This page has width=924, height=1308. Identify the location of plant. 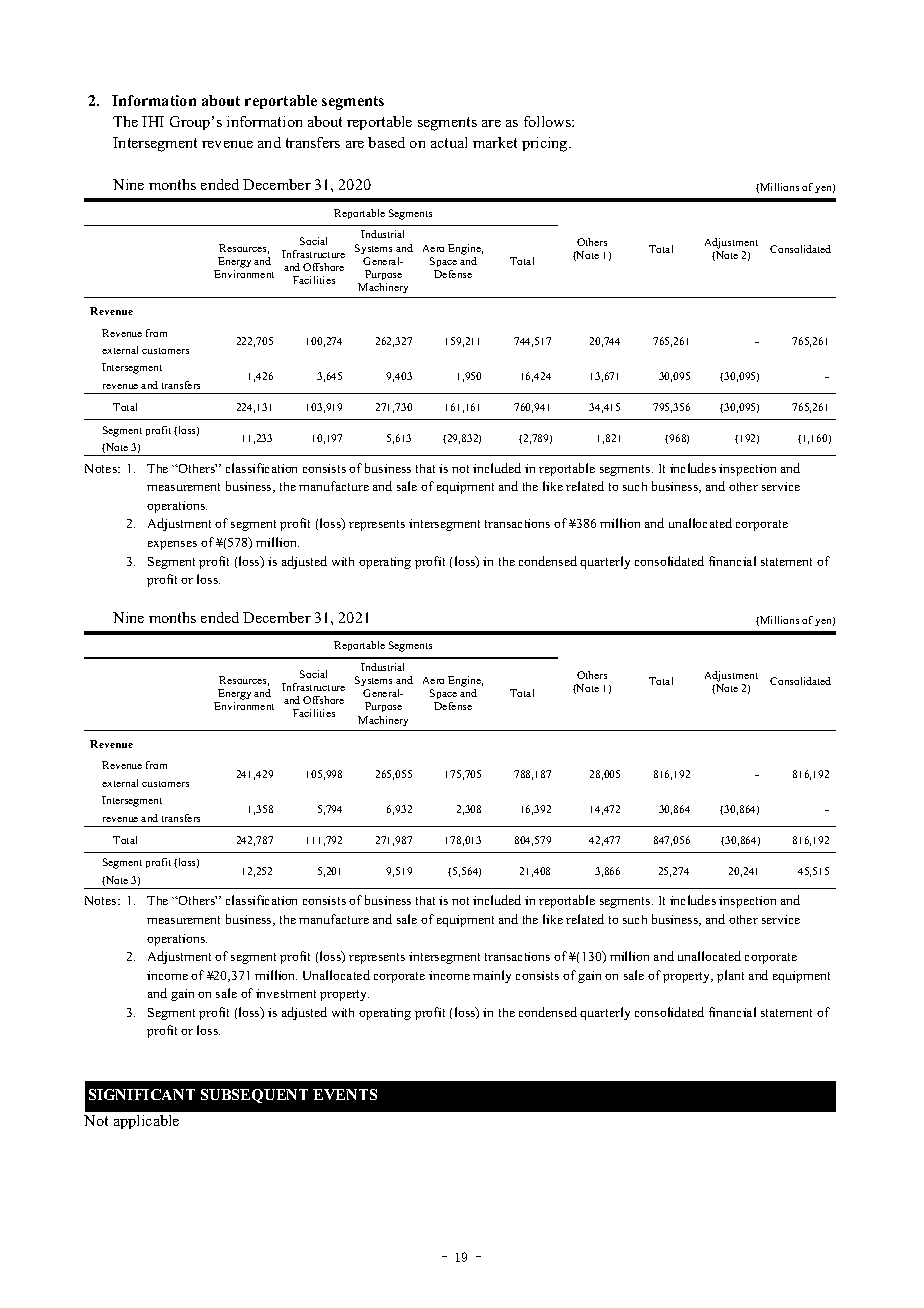
(730, 976).
